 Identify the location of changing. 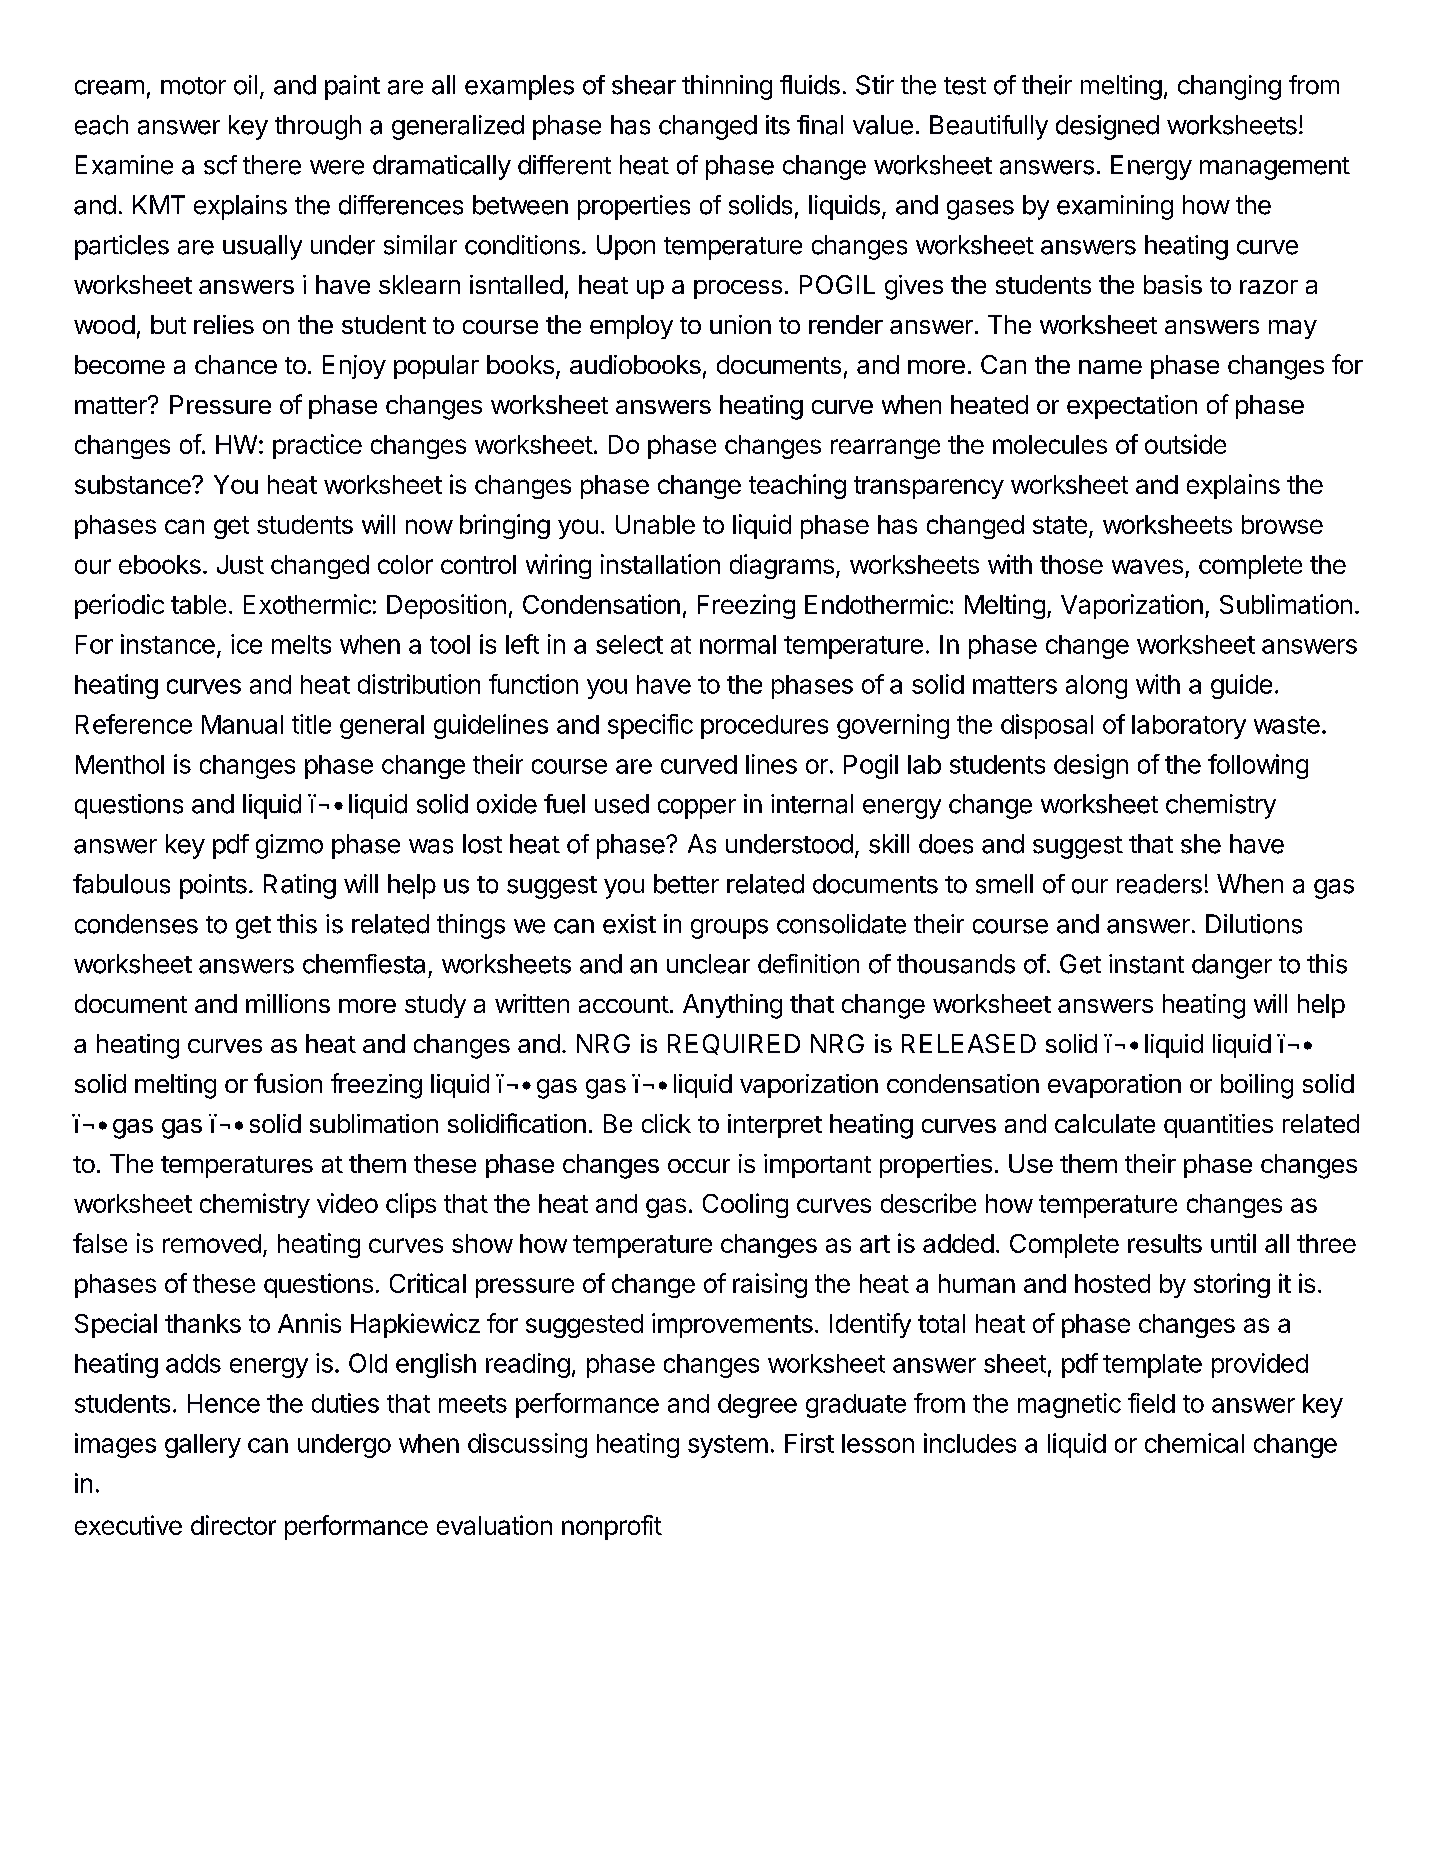
(1229, 87).
